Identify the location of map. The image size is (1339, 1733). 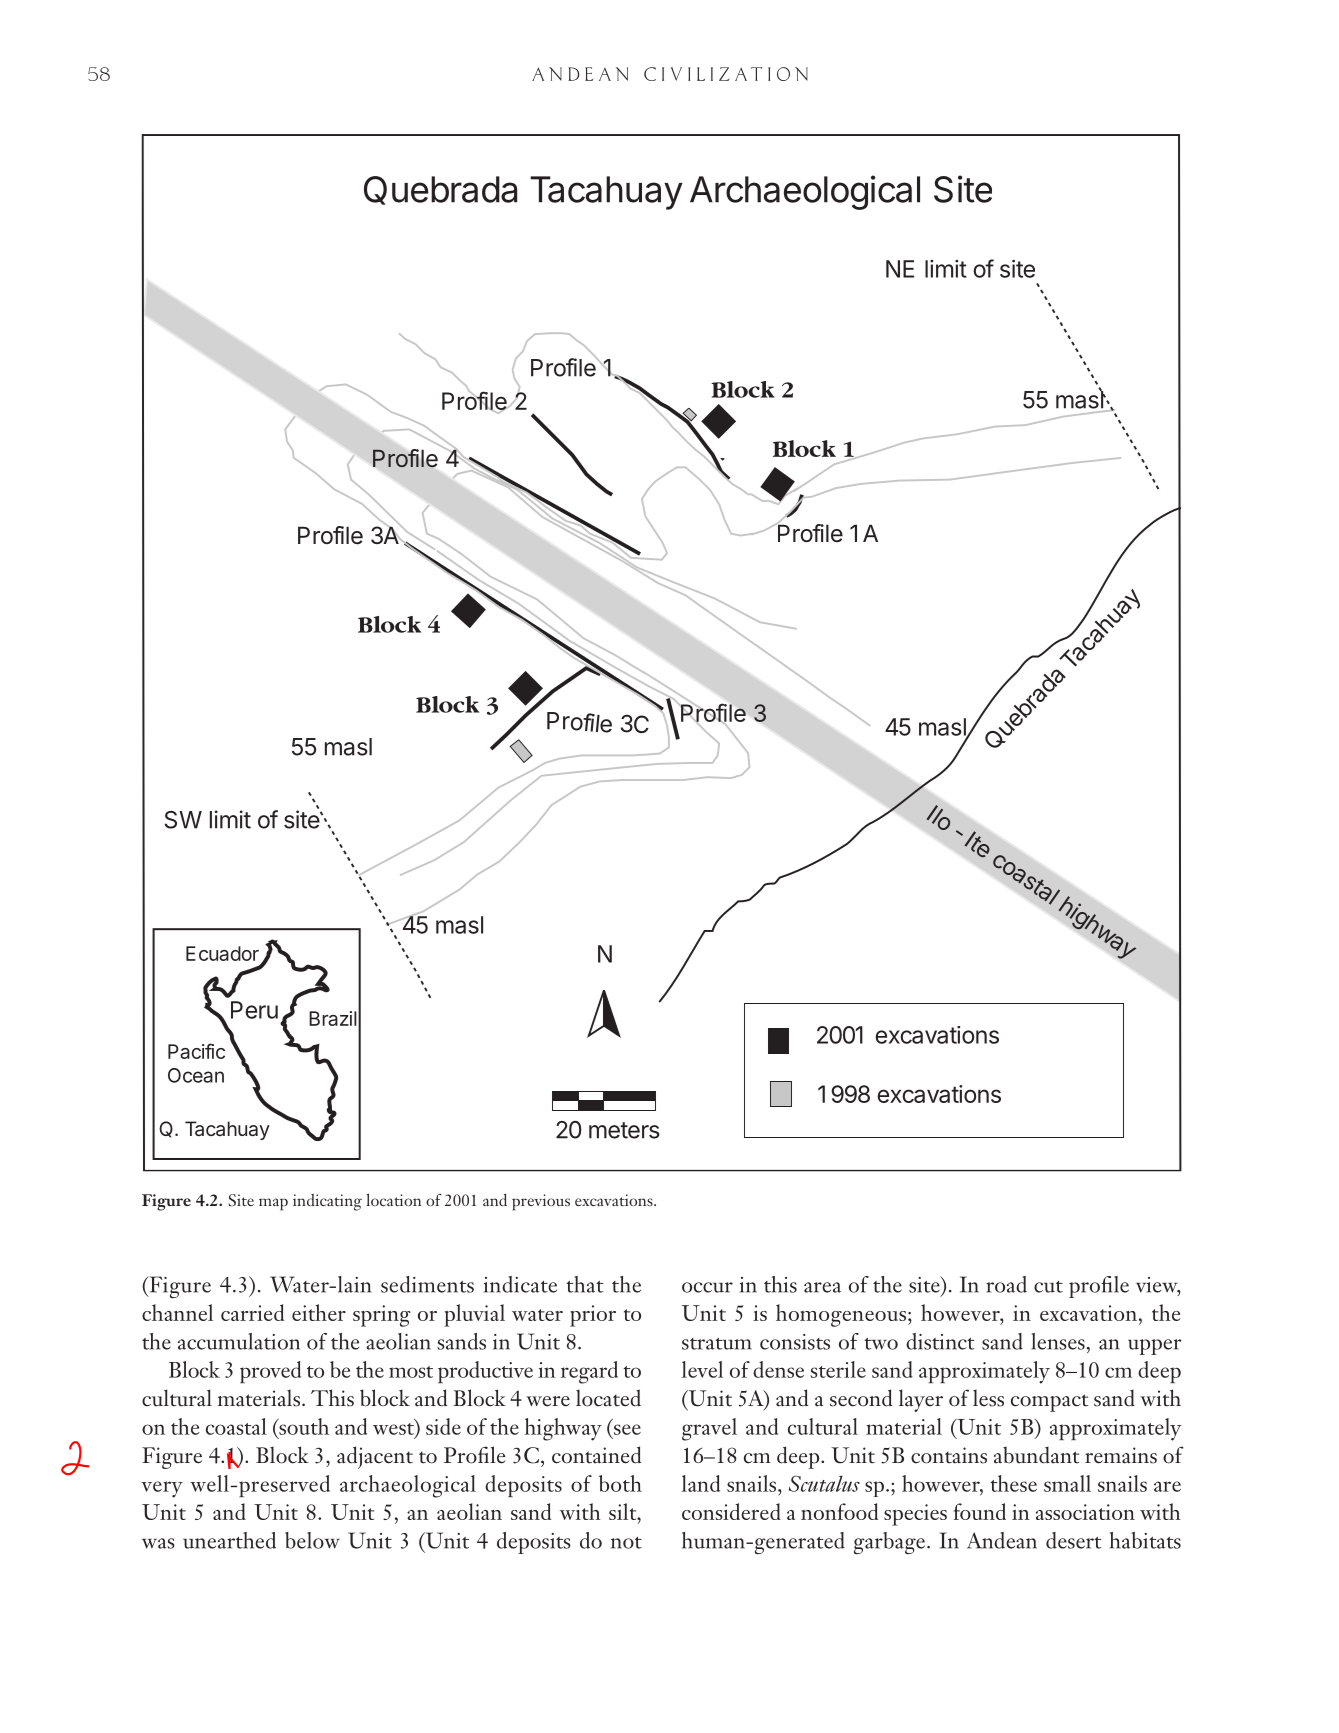
(273, 1204).
